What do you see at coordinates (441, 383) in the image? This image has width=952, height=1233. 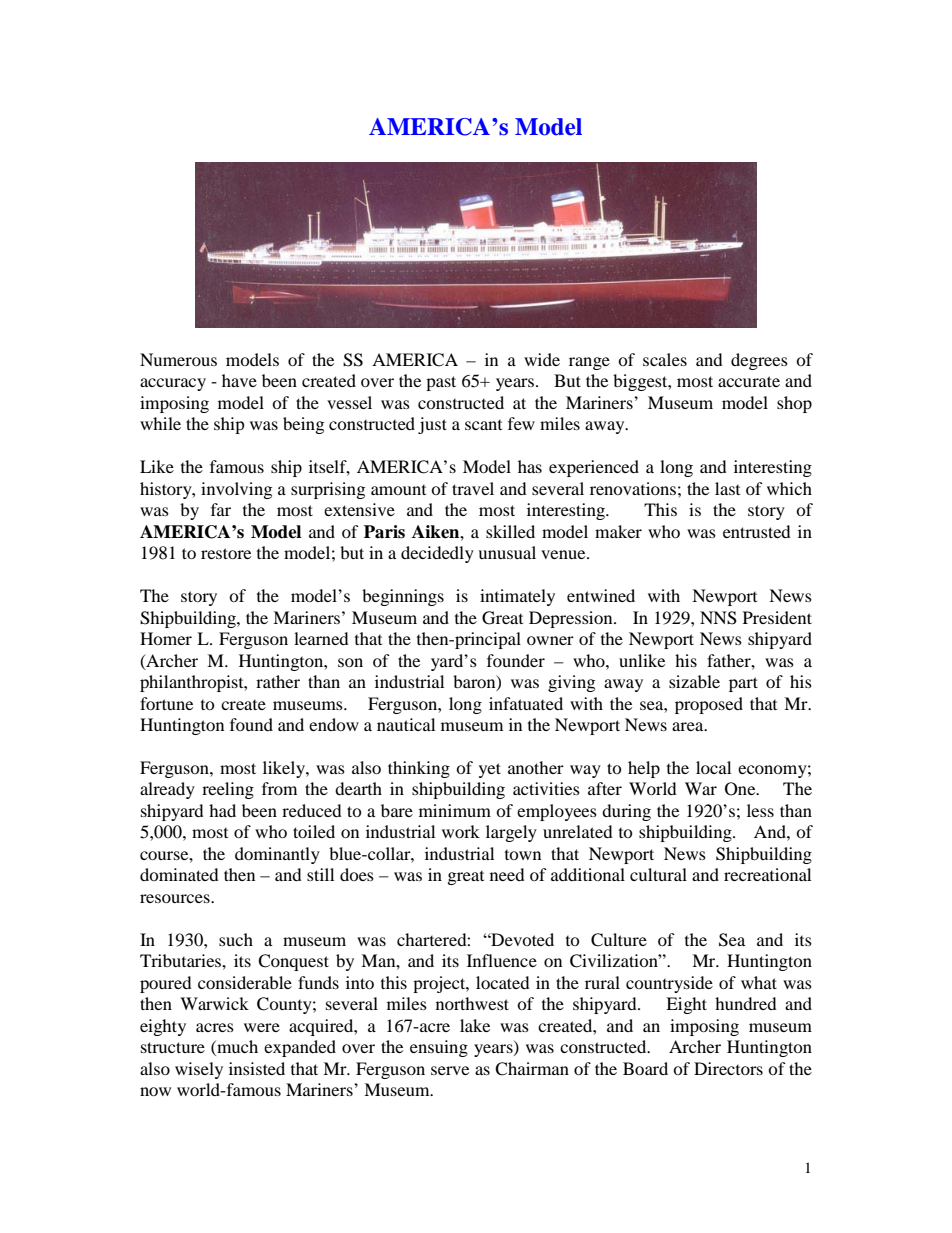 I see `past` at bounding box center [441, 383].
